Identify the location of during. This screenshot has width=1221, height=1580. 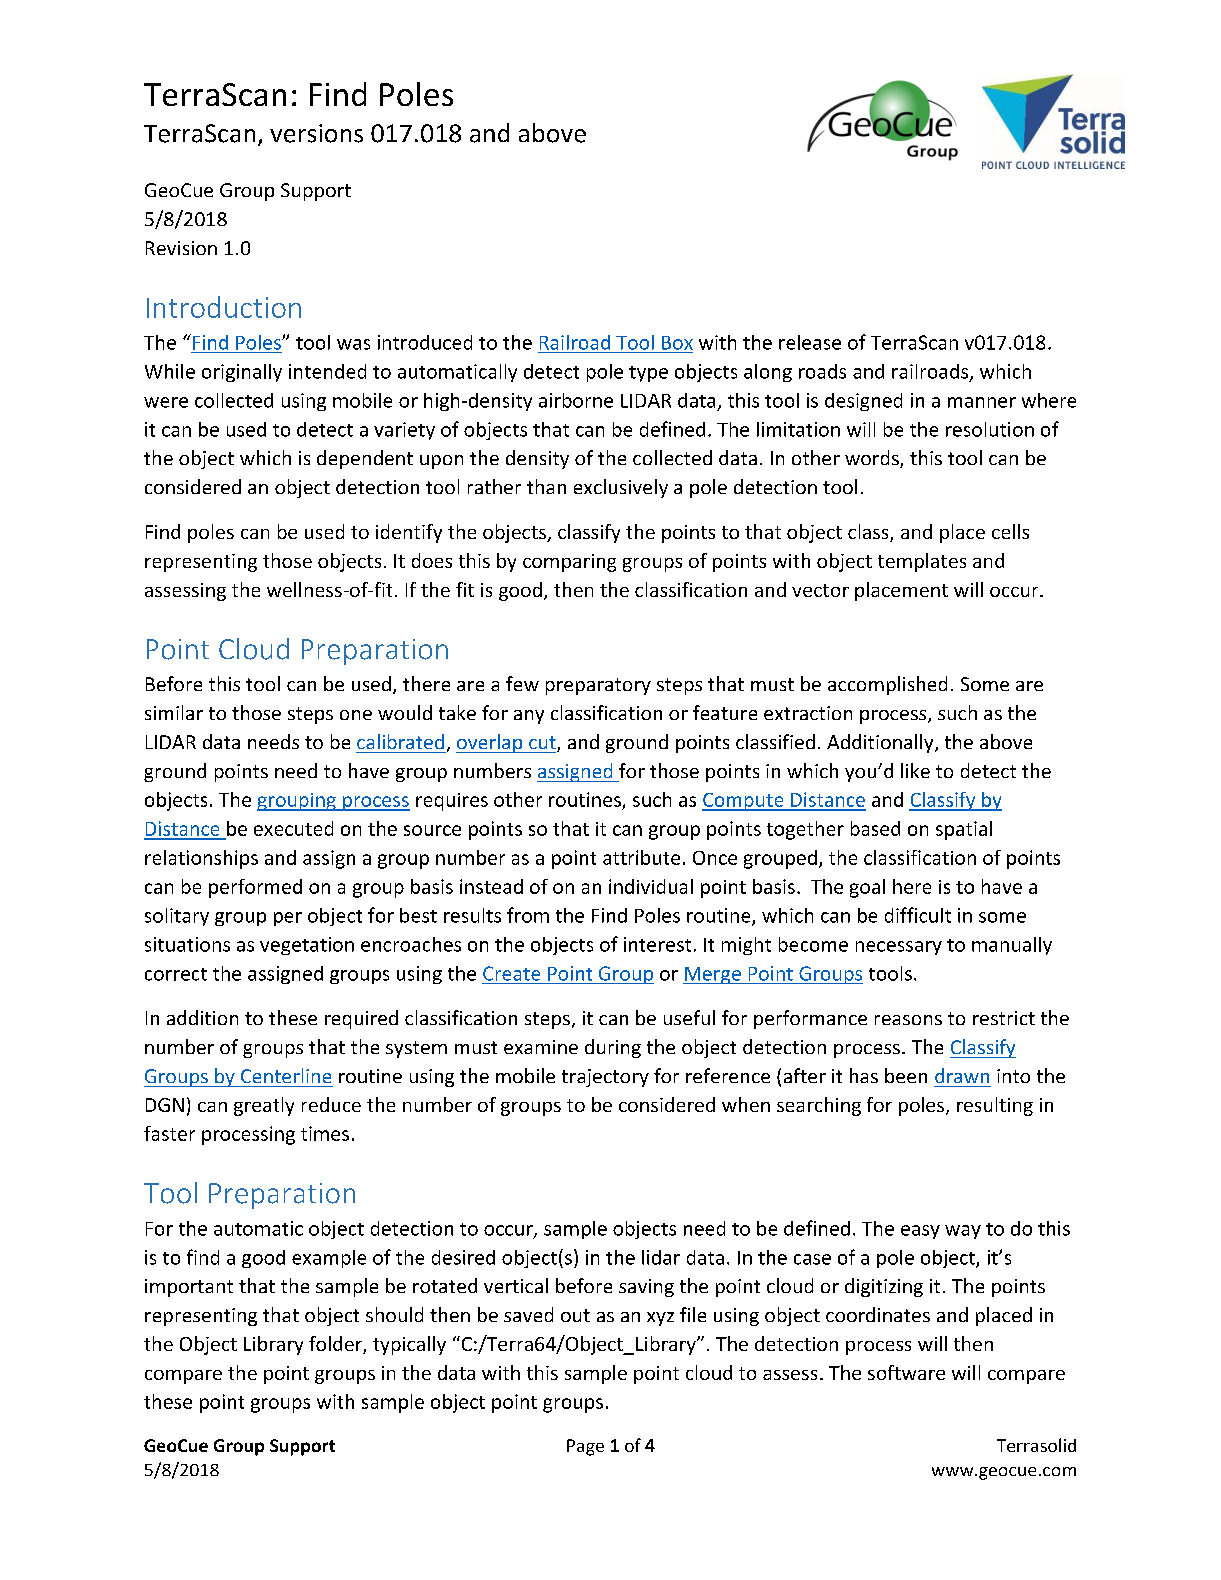
(613, 1048).
